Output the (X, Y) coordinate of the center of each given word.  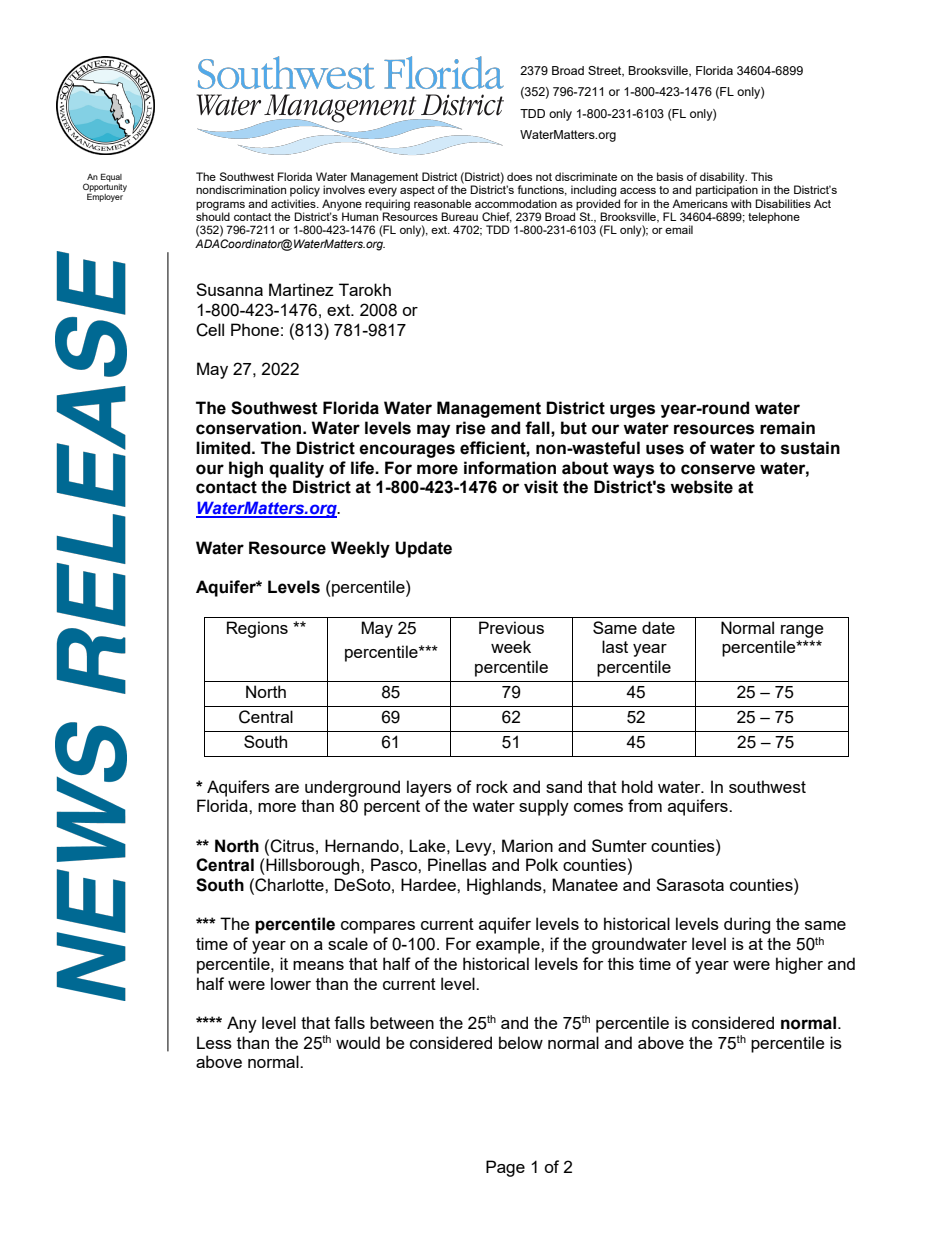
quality (296, 469)
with (741, 203)
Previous (511, 627)
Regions (257, 629)
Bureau (459, 216)
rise (471, 428)
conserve (718, 469)
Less (214, 1042)
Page (505, 1168)
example (509, 945)
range (802, 631)
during (747, 925)
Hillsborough (313, 866)
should (213, 215)
